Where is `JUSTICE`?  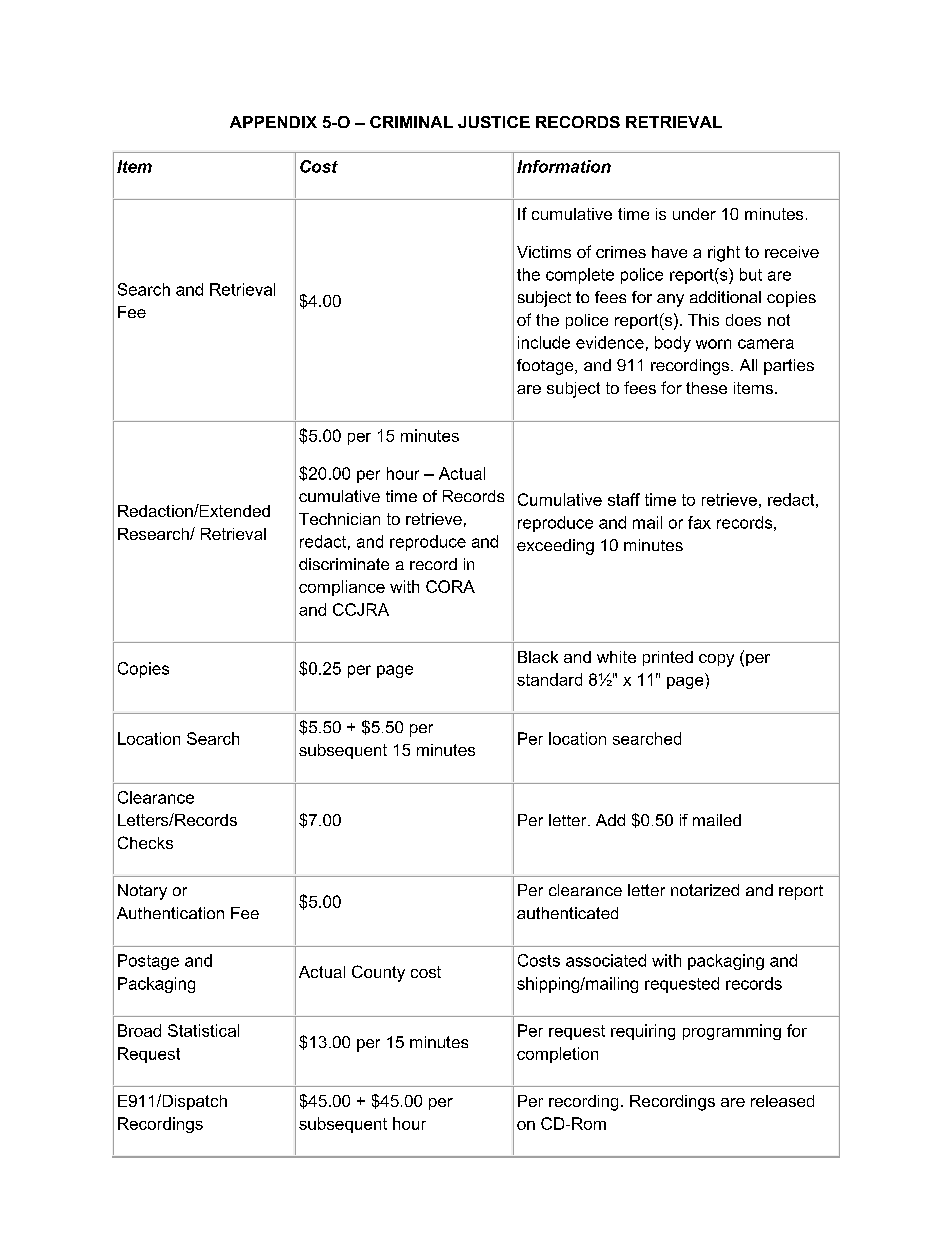
JUSTICE is located at coordinates (494, 122).
